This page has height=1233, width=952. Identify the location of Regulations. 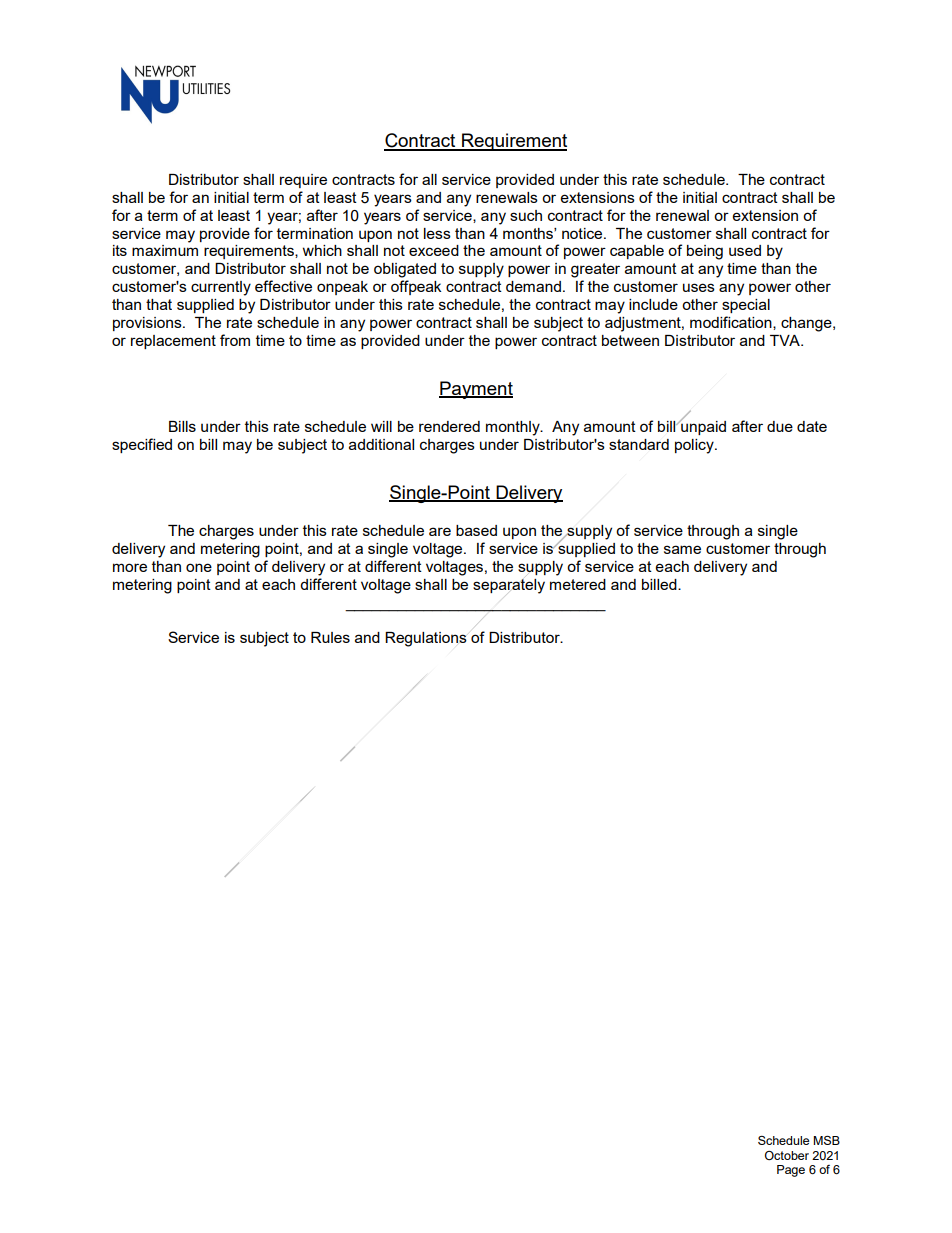
(426, 639).
